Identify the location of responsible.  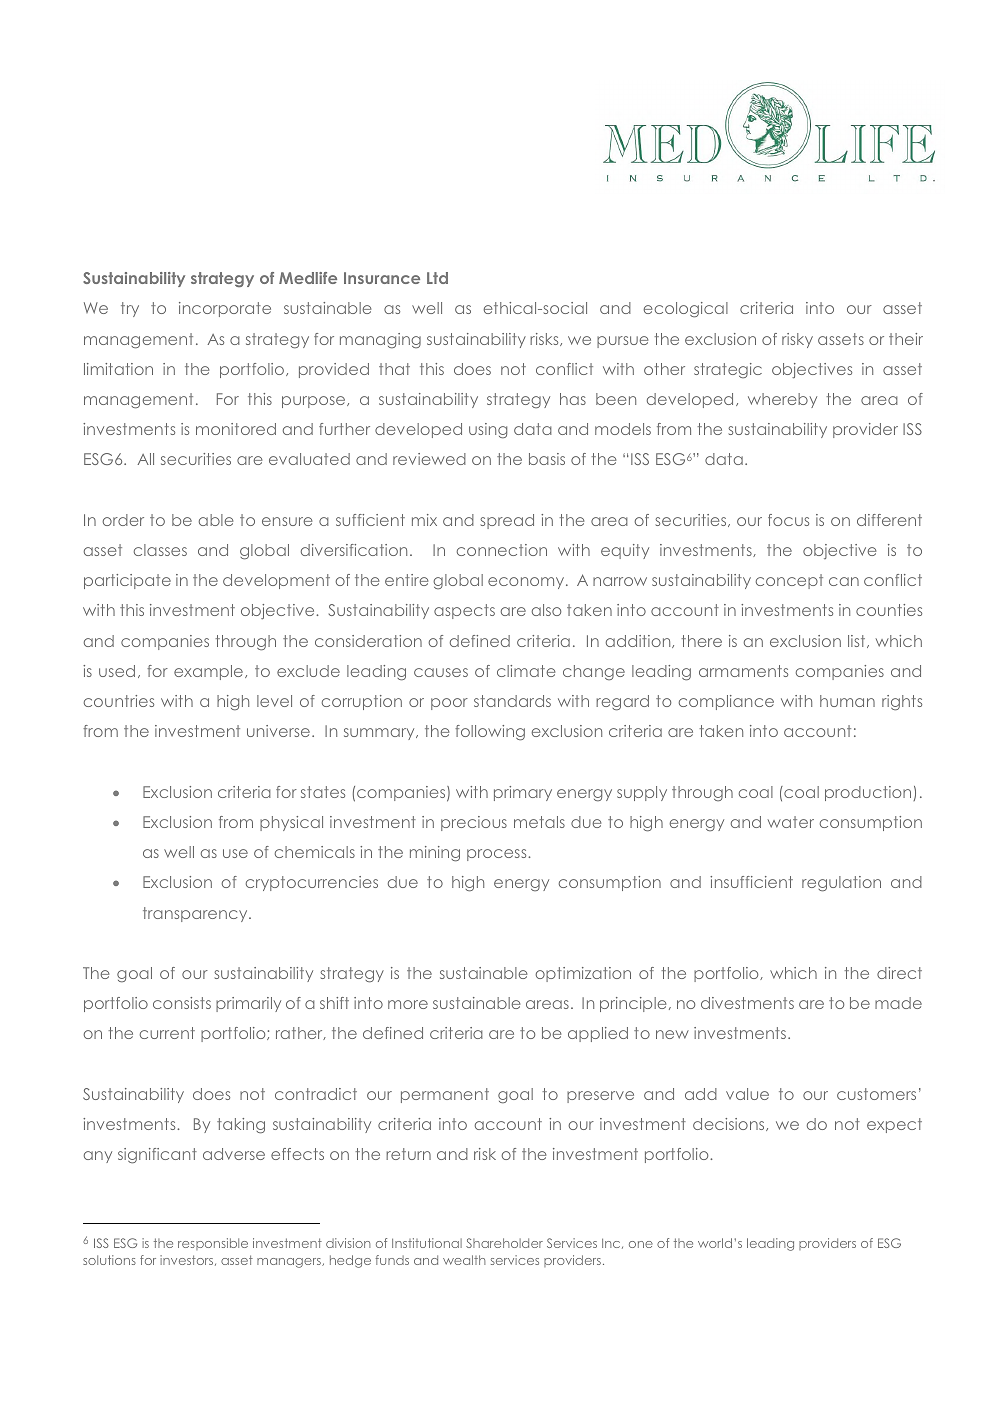
(213, 1244).
